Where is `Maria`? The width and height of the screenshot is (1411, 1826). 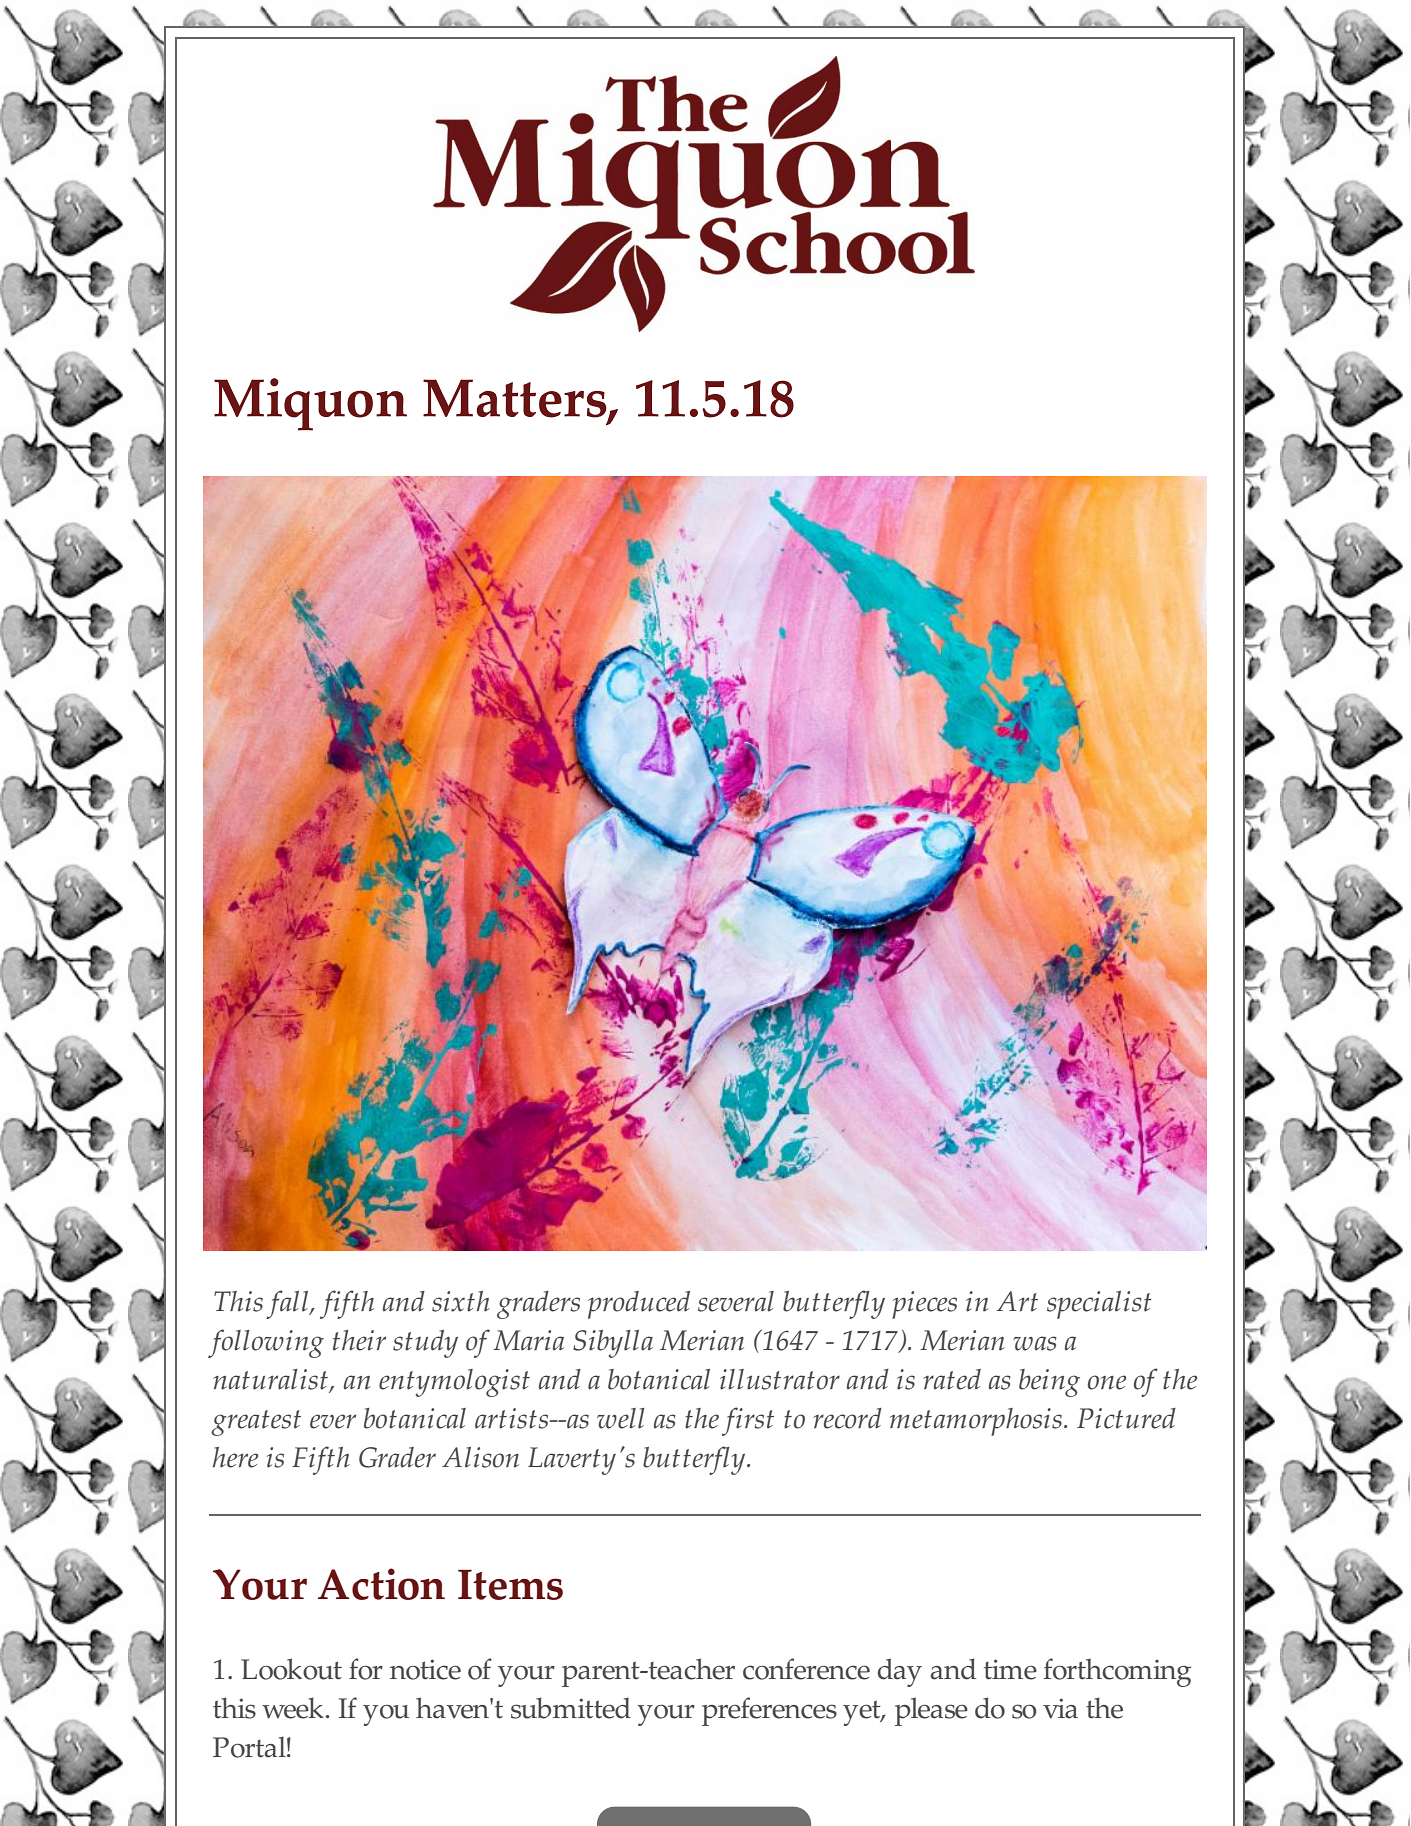 Maria is located at coordinates (528, 1340).
